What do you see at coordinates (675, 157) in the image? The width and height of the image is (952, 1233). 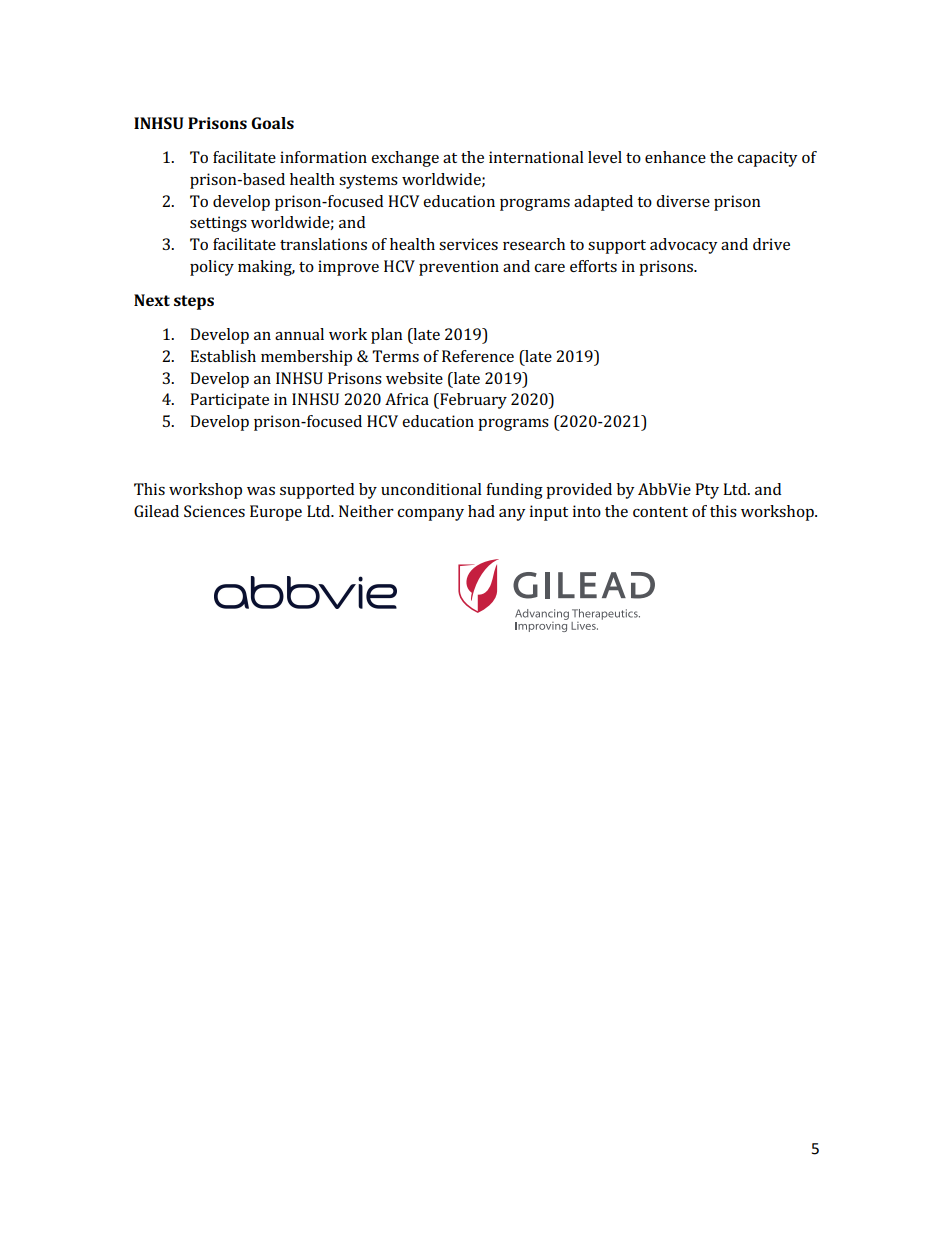 I see `enhance` at bounding box center [675, 157].
